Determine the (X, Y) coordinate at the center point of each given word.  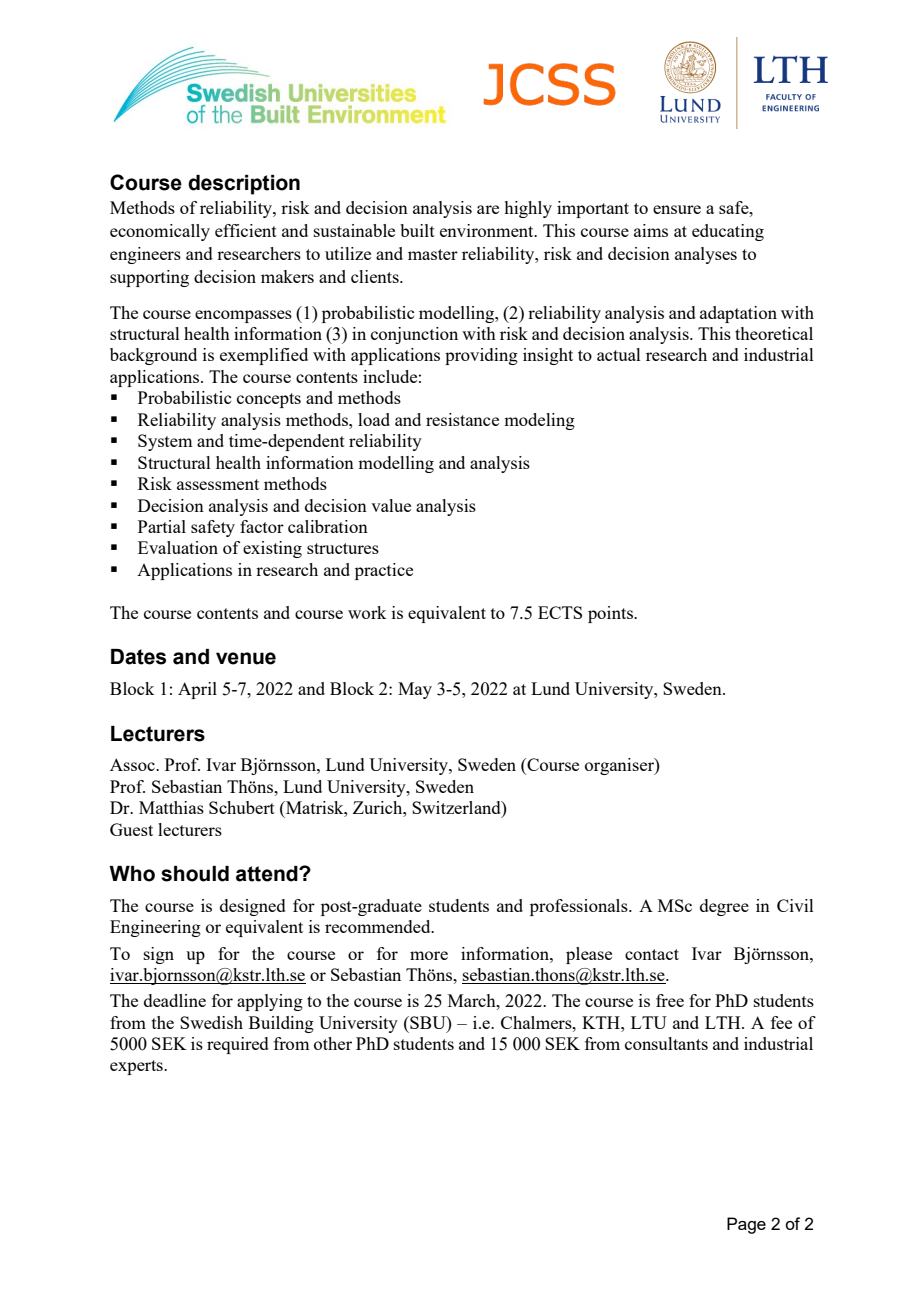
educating (728, 232)
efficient (246, 230)
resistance (462, 419)
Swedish (211, 1022)
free (670, 1000)
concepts (269, 400)
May (415, 690)
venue (246, 658)
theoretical (774, 333)
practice (384, 571)
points (611, 614)
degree (724, 907)
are (488, 209)
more (429, 955)
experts (137, 1067)
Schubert (242, 807)
